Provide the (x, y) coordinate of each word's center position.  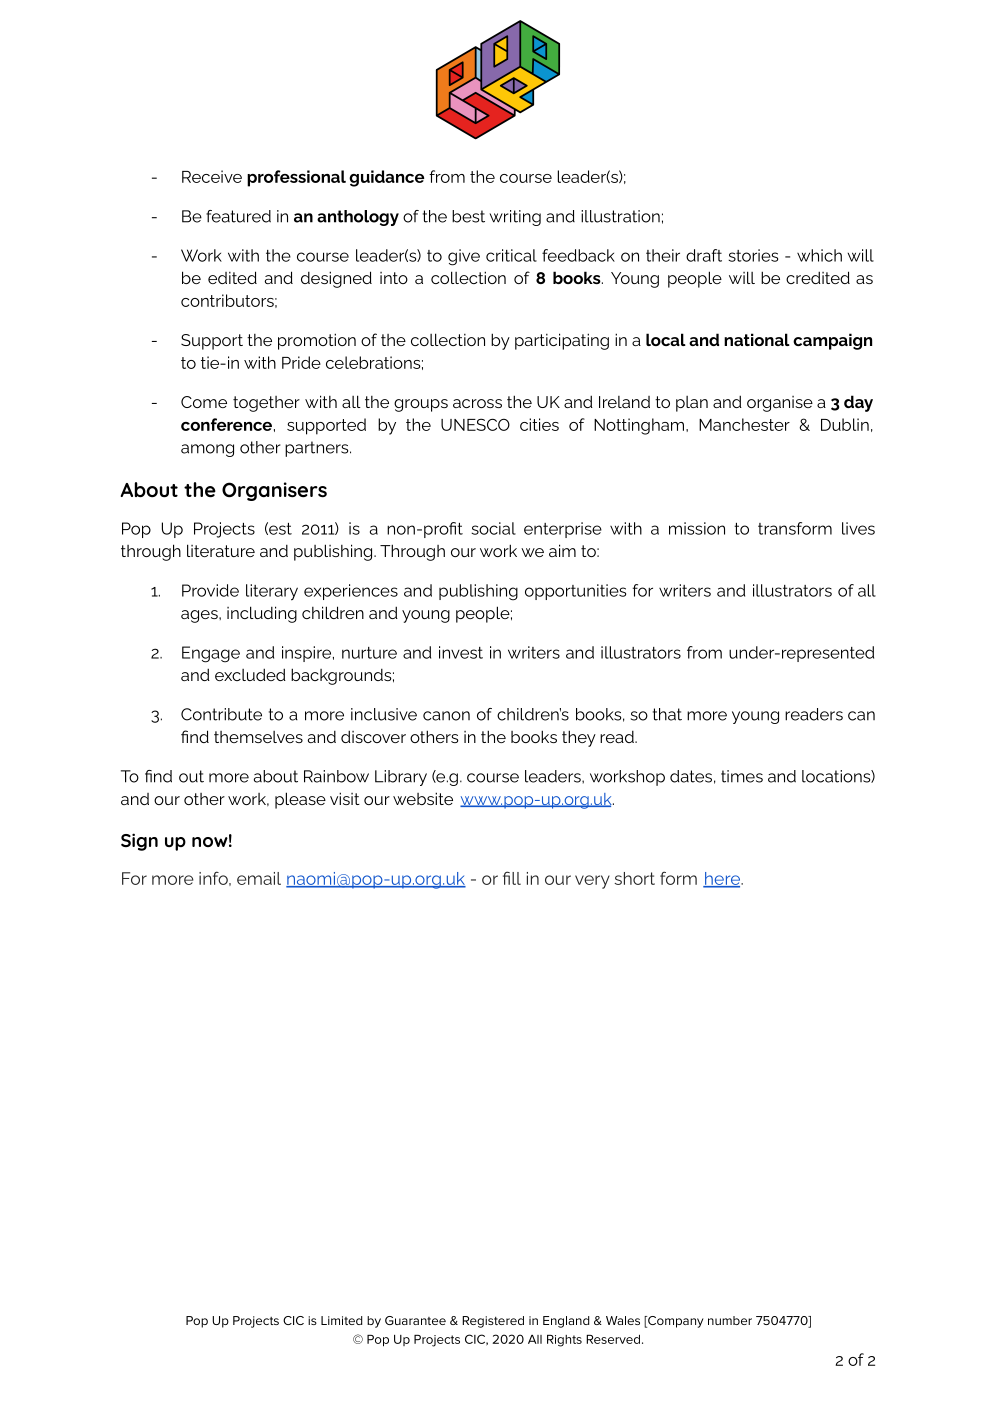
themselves (258, 737)
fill (512, 878)
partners (318, 449)
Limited (341, 1320)
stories (753, 255)
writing (515, 218)
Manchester (744, 424)
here (723, 879)
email (259, 878)
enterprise (563, 530)
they (579, 738)
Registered (493, 1322)
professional (296, 178)
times (742, 776)
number (730, 1320)
